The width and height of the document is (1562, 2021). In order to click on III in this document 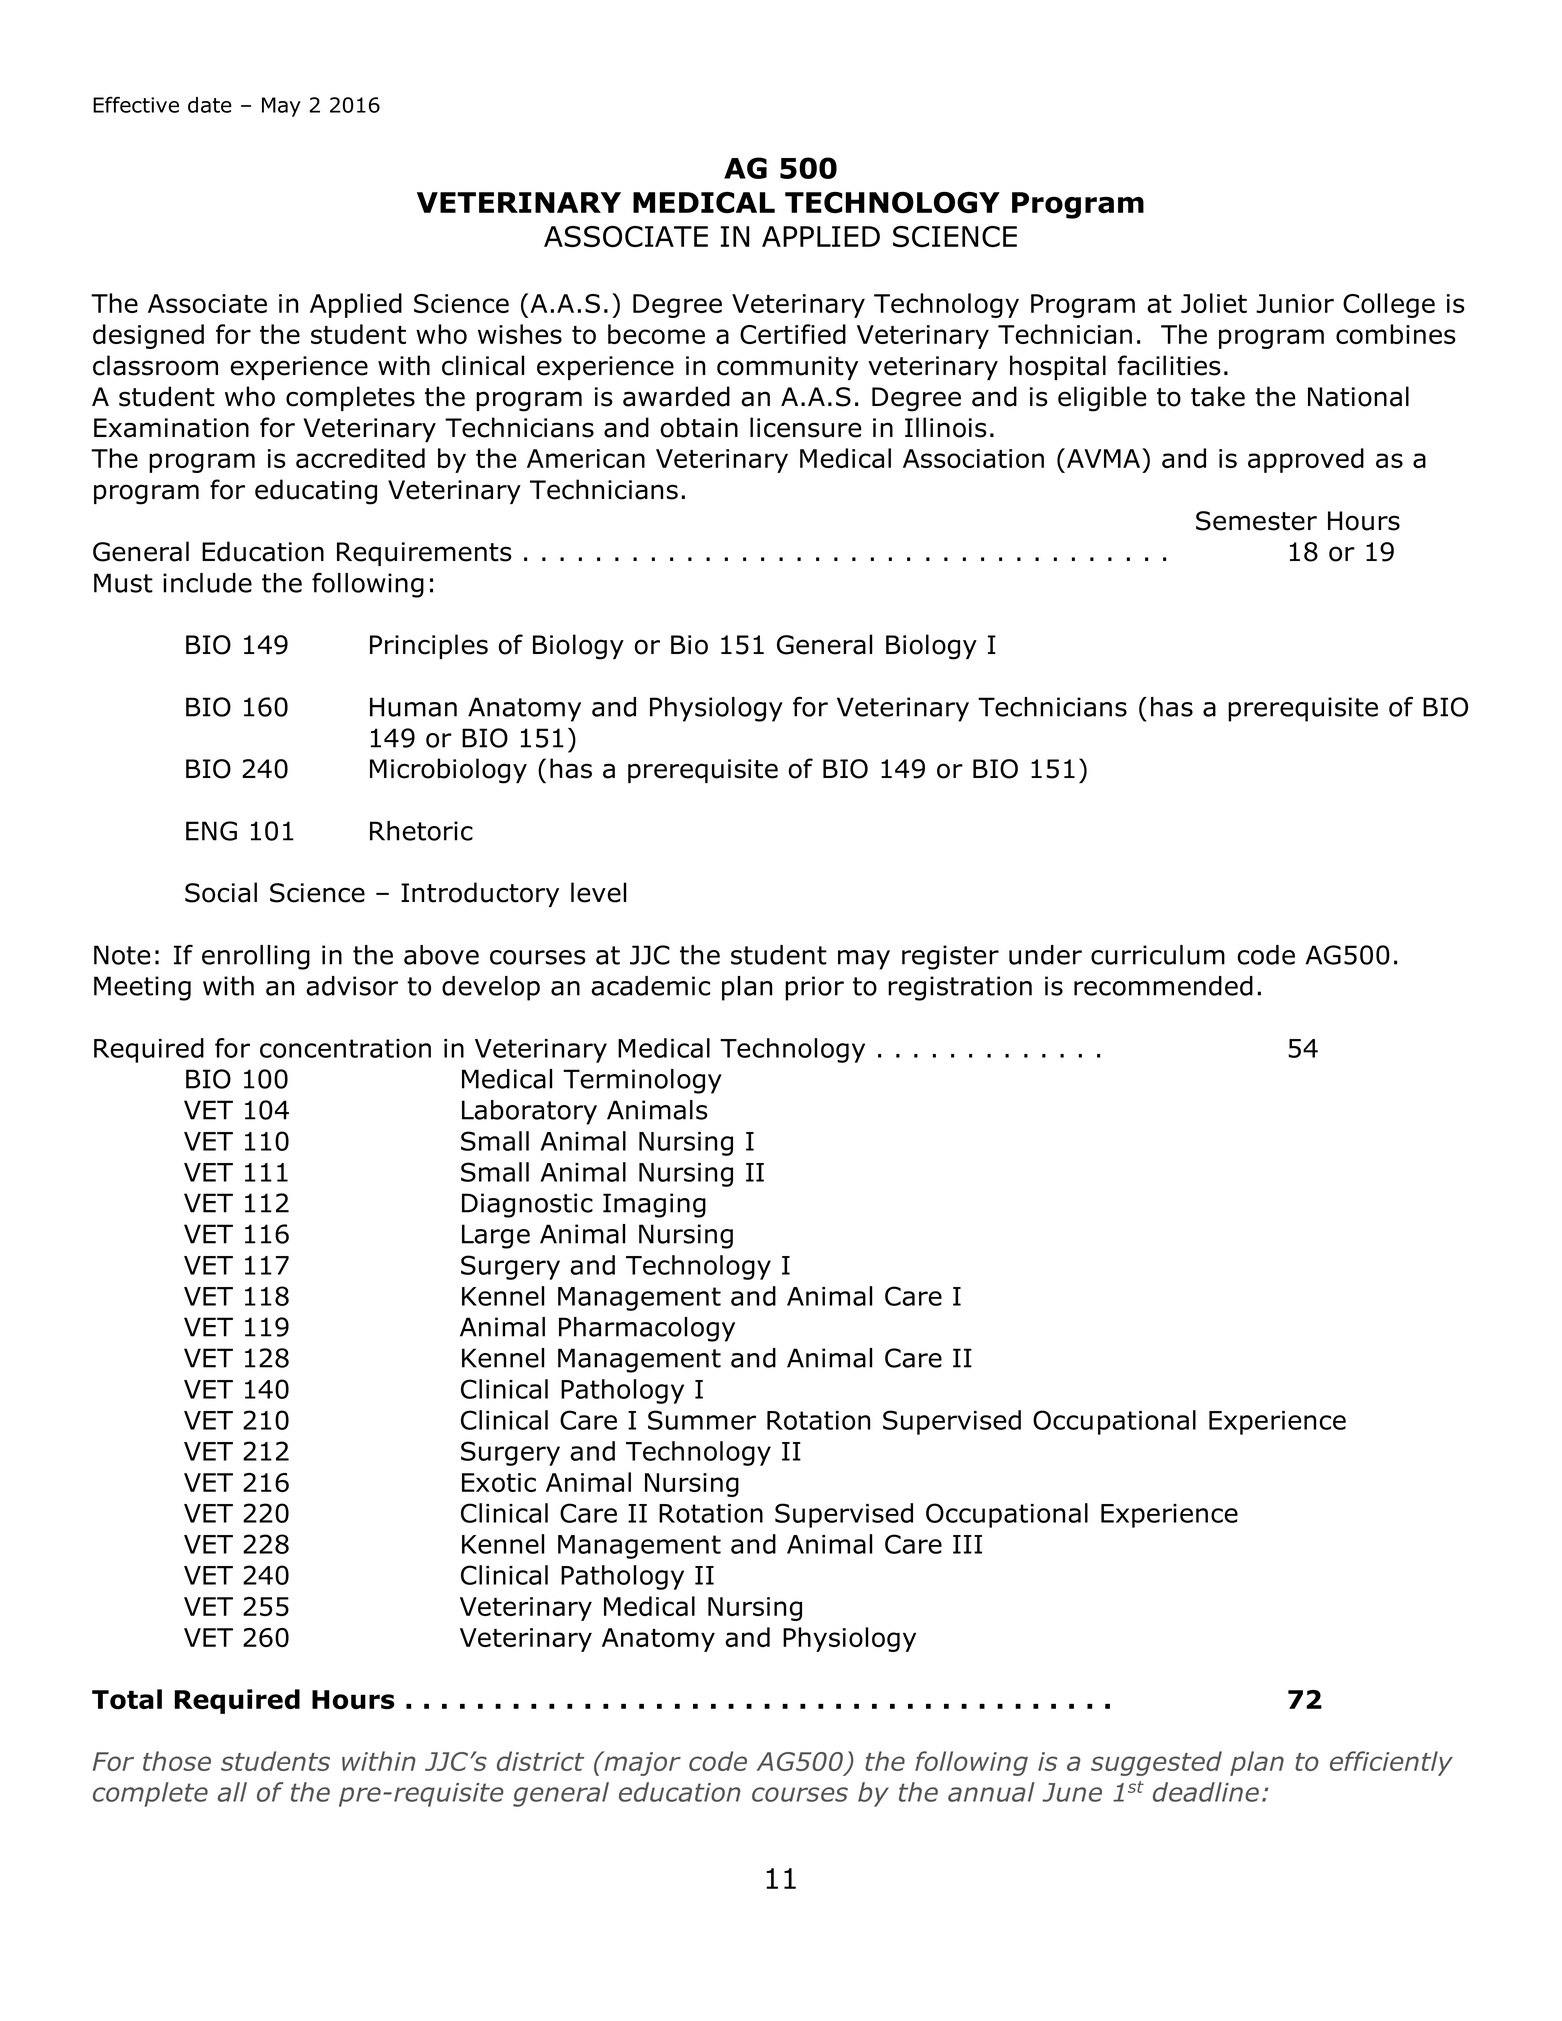, I will do `click(967, 1544)`.
